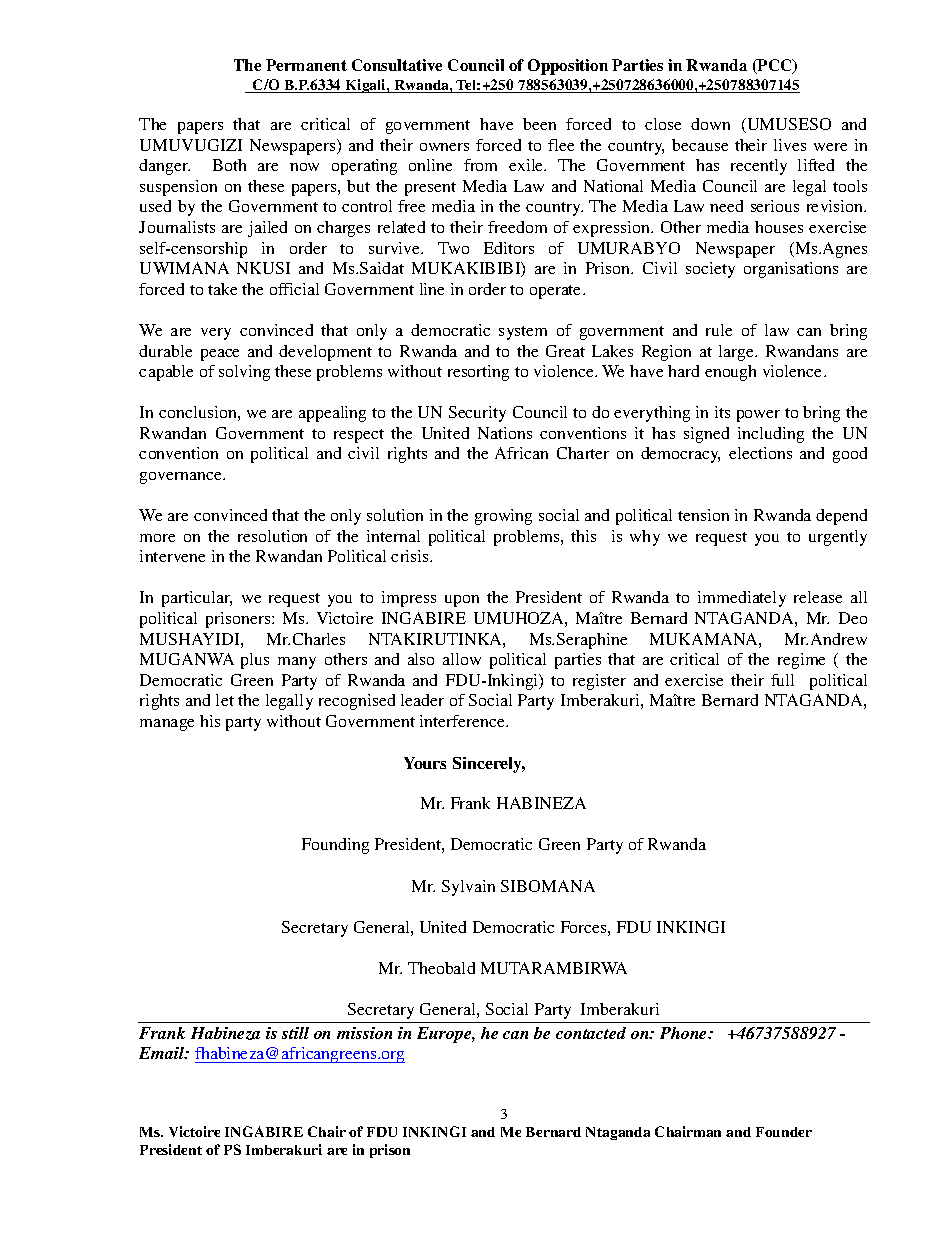  I want to click on interference, so click(463, 721).
